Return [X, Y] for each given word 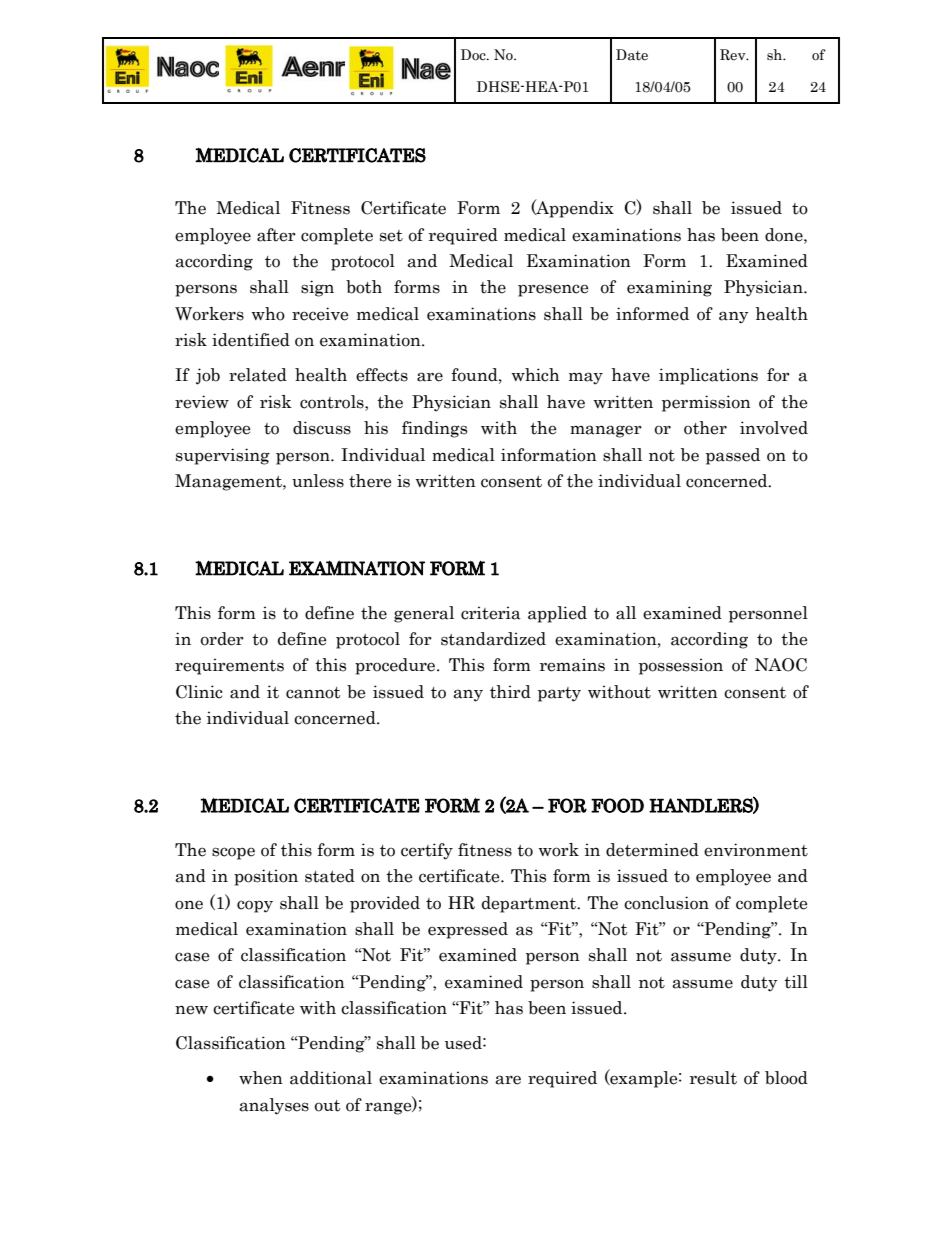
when [261, 1078]
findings [434, 429]
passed [733, 456]
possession [681, 666]
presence [553, 290]
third [510, 692]
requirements [229, 666]
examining [669, 288]
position [266, 877]
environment [756, 850]
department [530, 904]
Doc [474, 55]
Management [229, 482]
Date [632, 55]
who [268, 314]
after [276, 235]
